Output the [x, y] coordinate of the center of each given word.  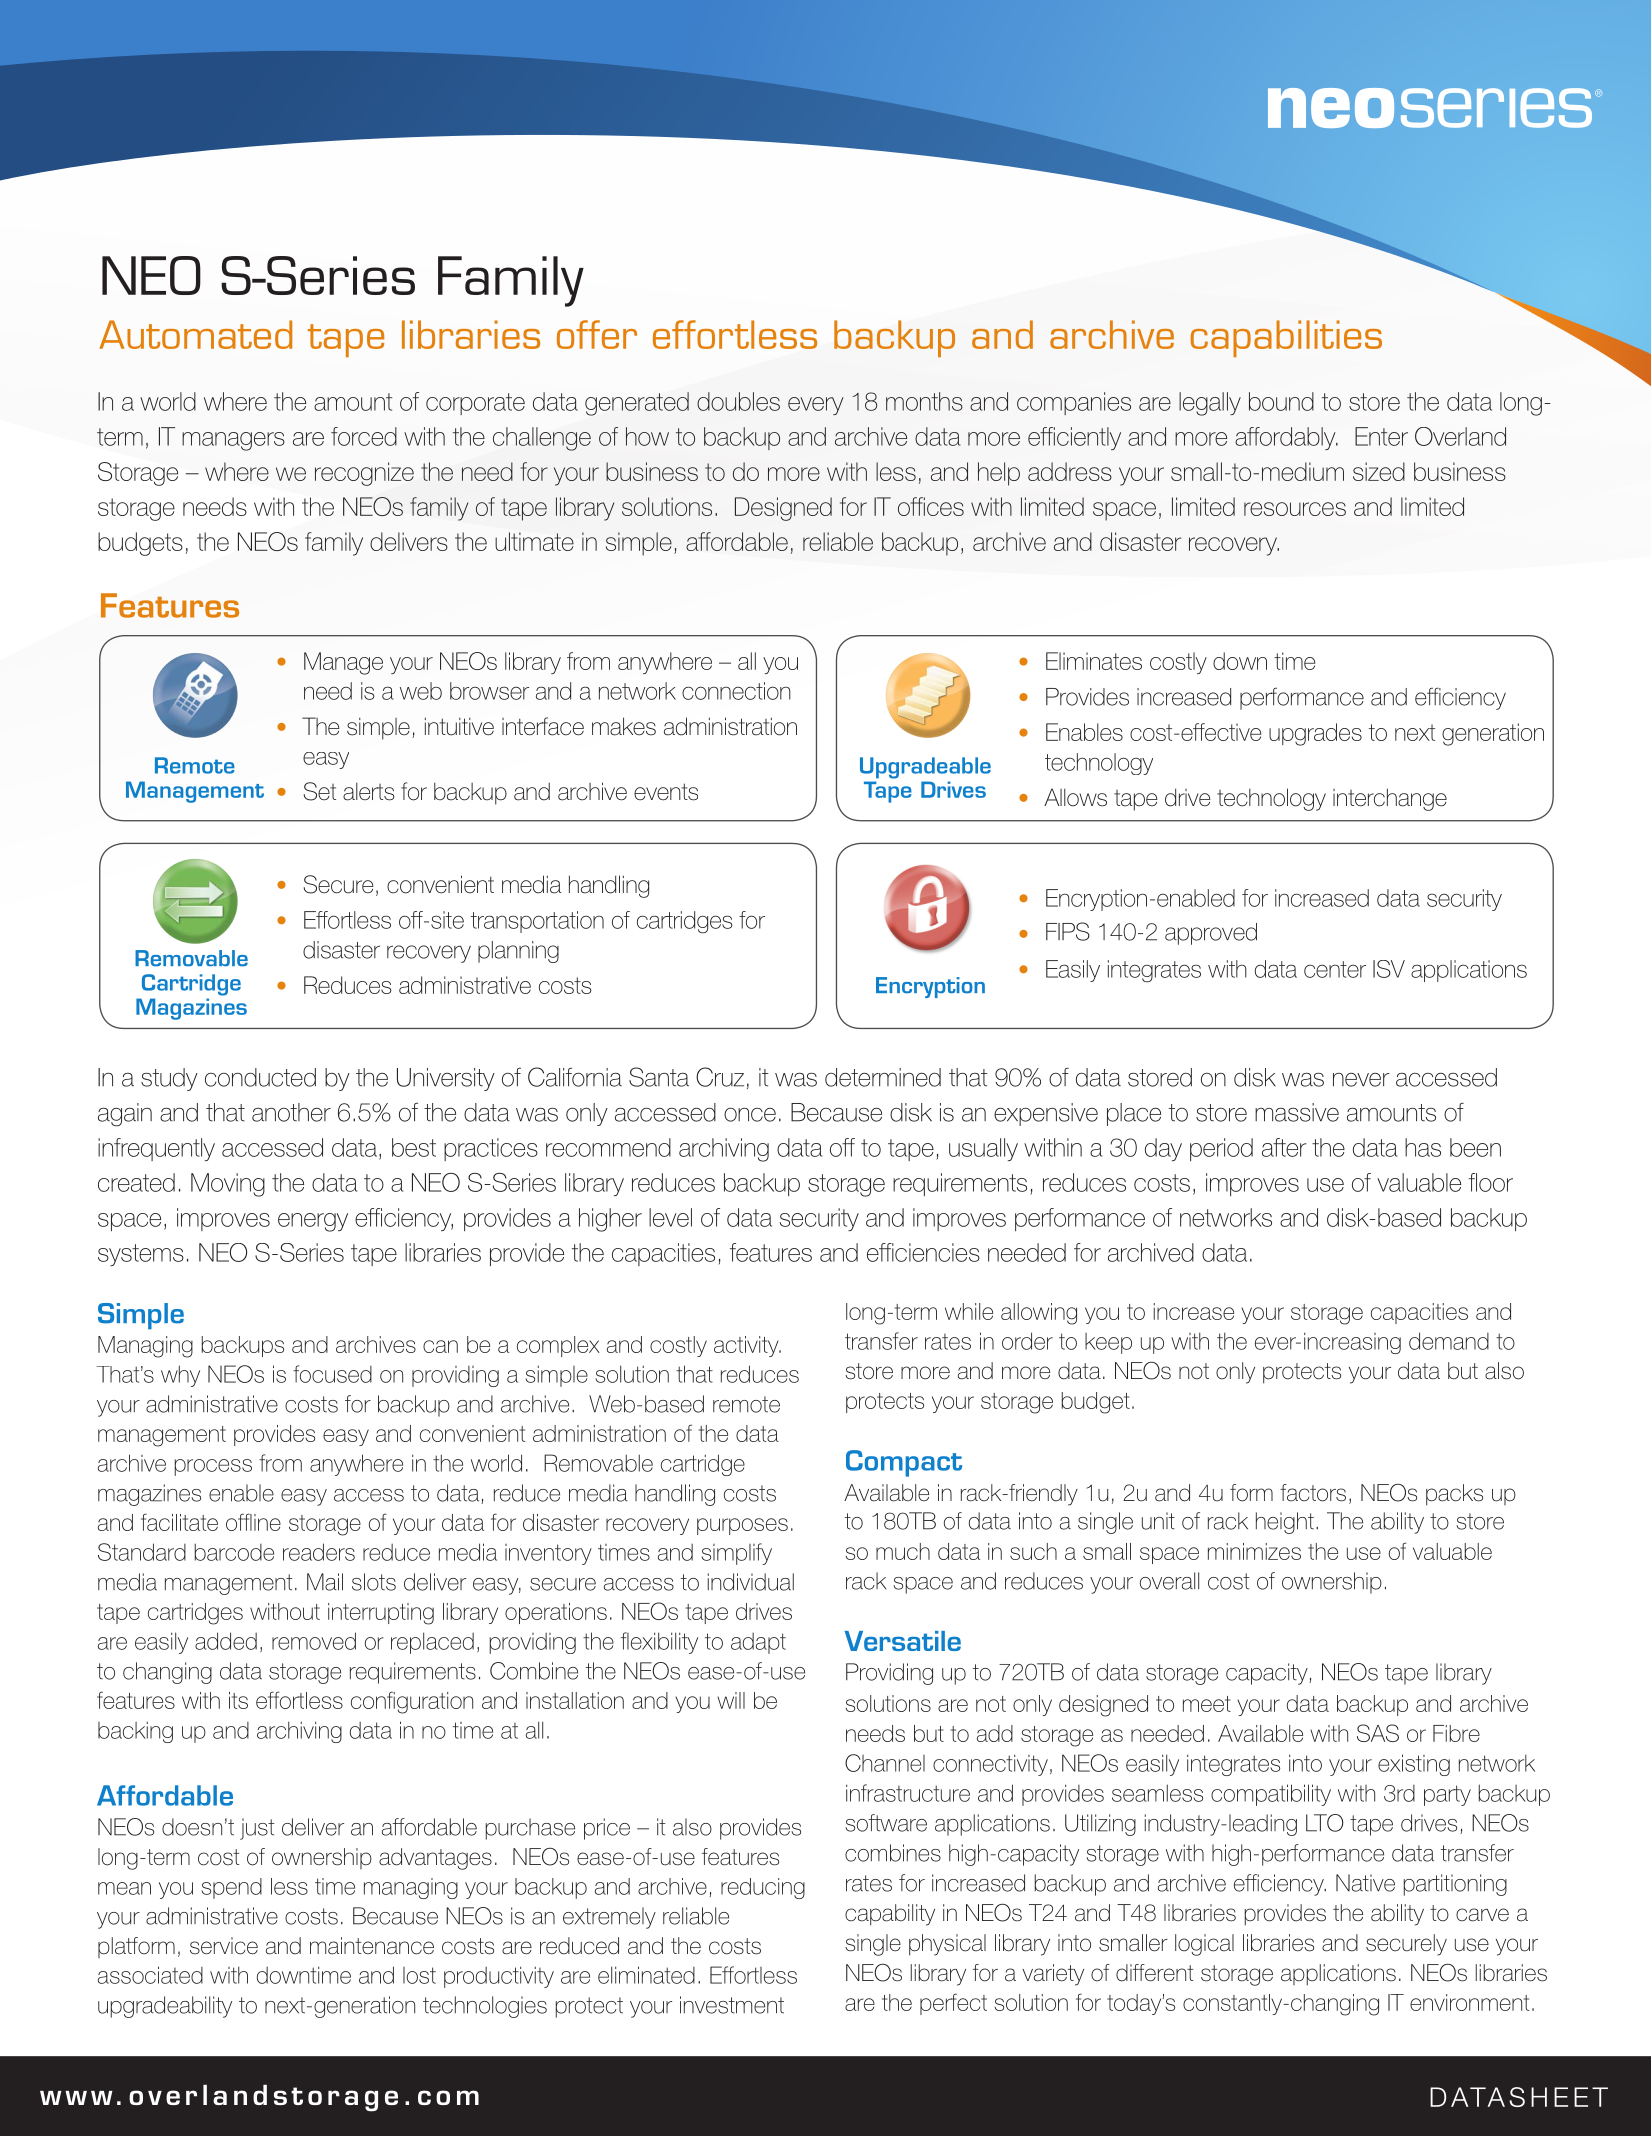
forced [364, 436]
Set [320, 791]
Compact [904, 1463]
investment [732, 2005]
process [213, 1467]
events [666, 792]
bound [1281, 401]
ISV [1389, 969]
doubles [738, 401]
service [224, 1946]
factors [1313, 1493]
